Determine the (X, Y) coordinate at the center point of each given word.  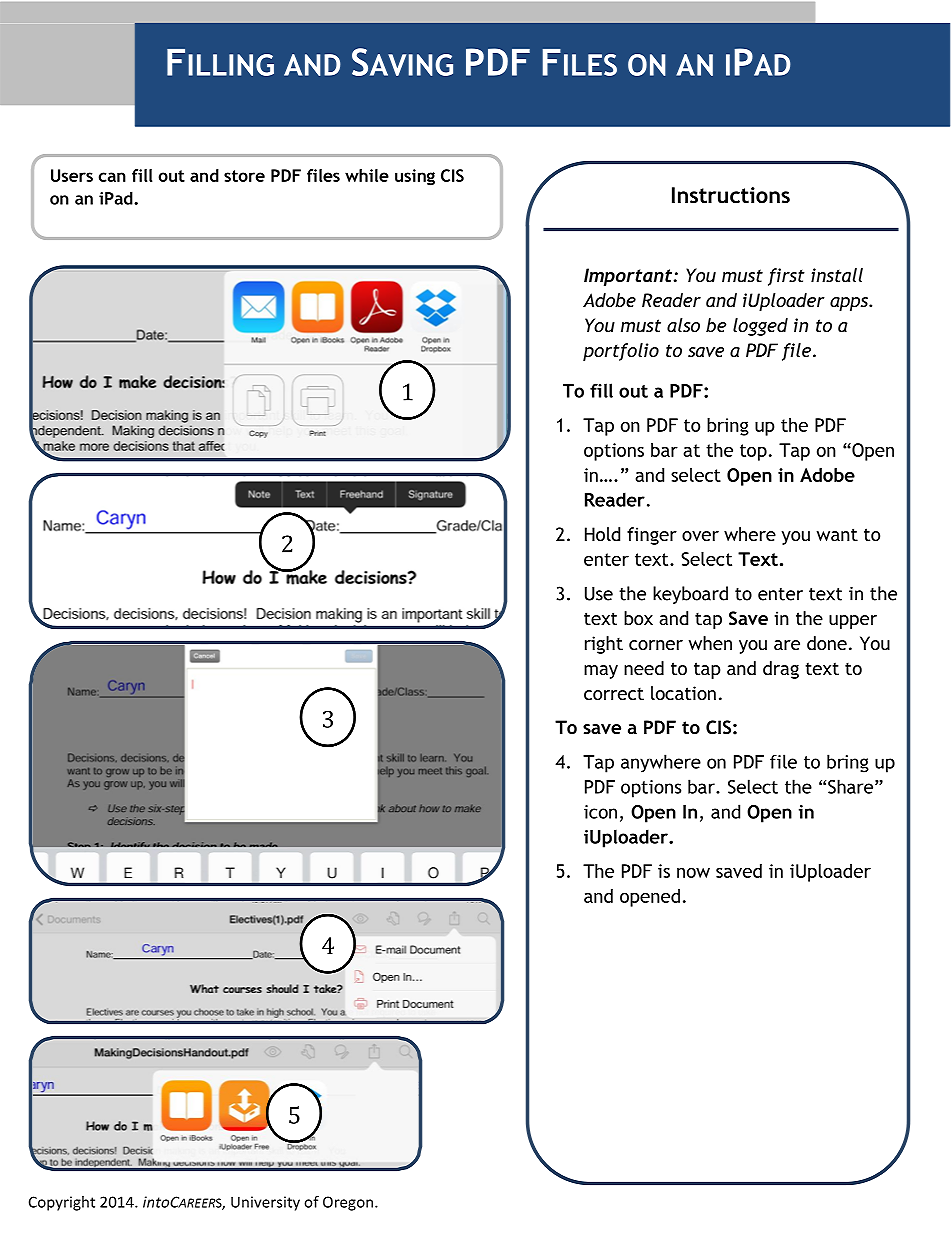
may (601, 672)
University (265, 1203)
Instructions (731, 195)
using (415, 177)
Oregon (349, 1203)
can (112, 177)
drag (781, 670)
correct (614, 694)
